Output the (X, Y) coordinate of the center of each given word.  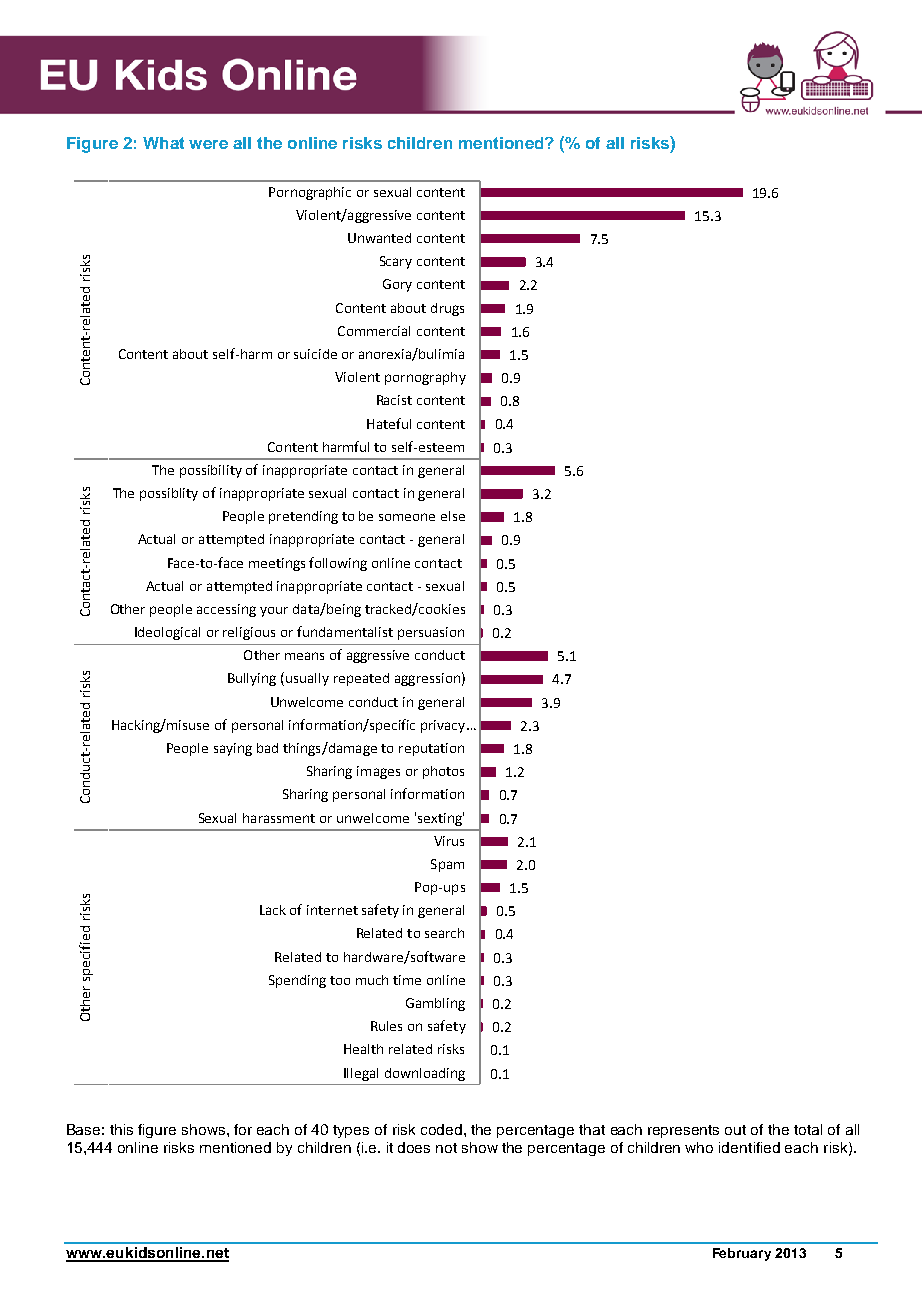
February (742, 1254)
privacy (444, 726)
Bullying (252, 679)
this (121, 1129)
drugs (447, 309)
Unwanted (379, 238)
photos (443, 772)
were (208, 144)
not (446, 1148)
